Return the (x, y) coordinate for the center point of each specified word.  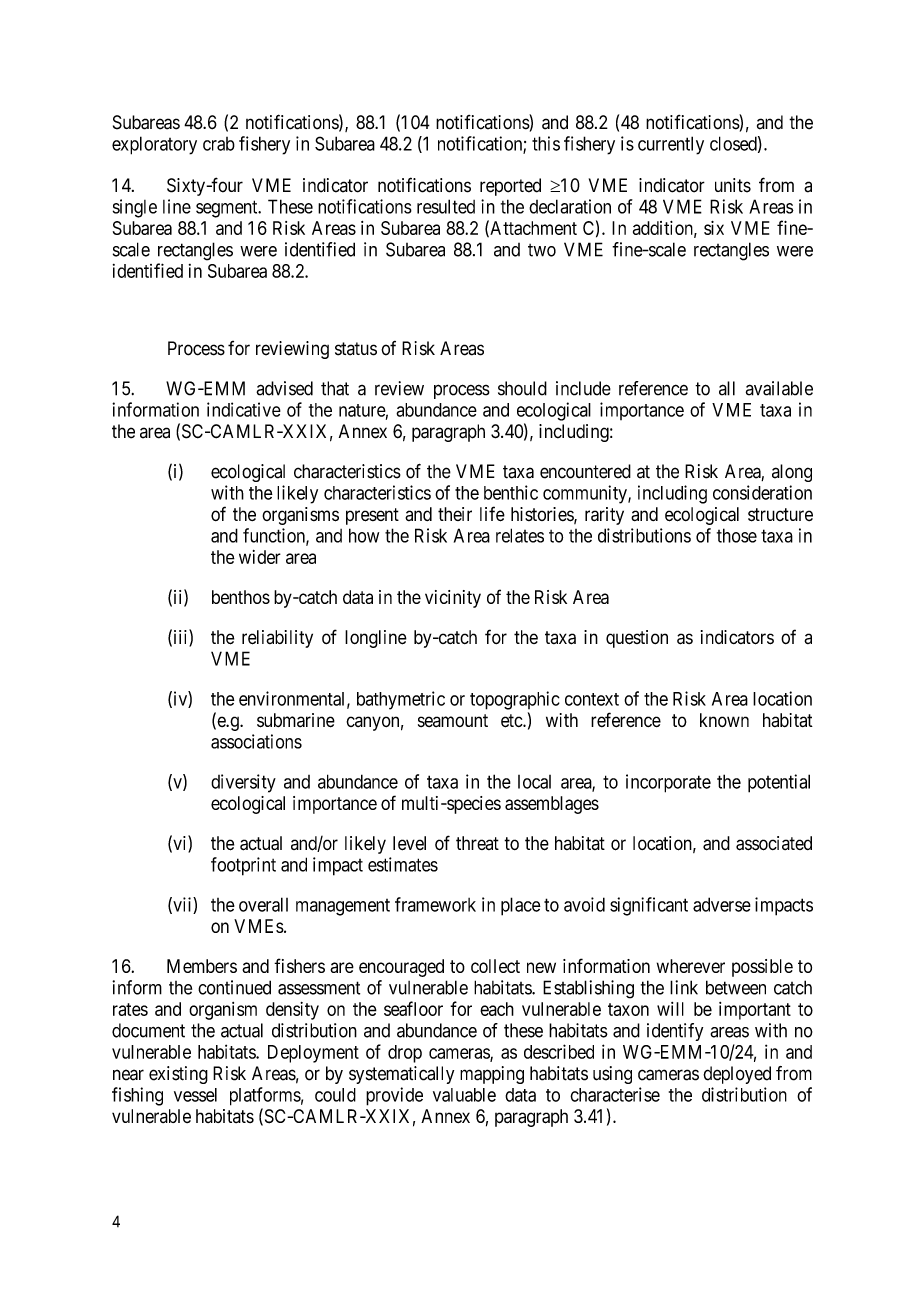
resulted (446, 206)
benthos (241, 597)
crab (219, 144)
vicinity (453, 599)
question (637, 639)
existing (178, 1075)
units (733, 185)
